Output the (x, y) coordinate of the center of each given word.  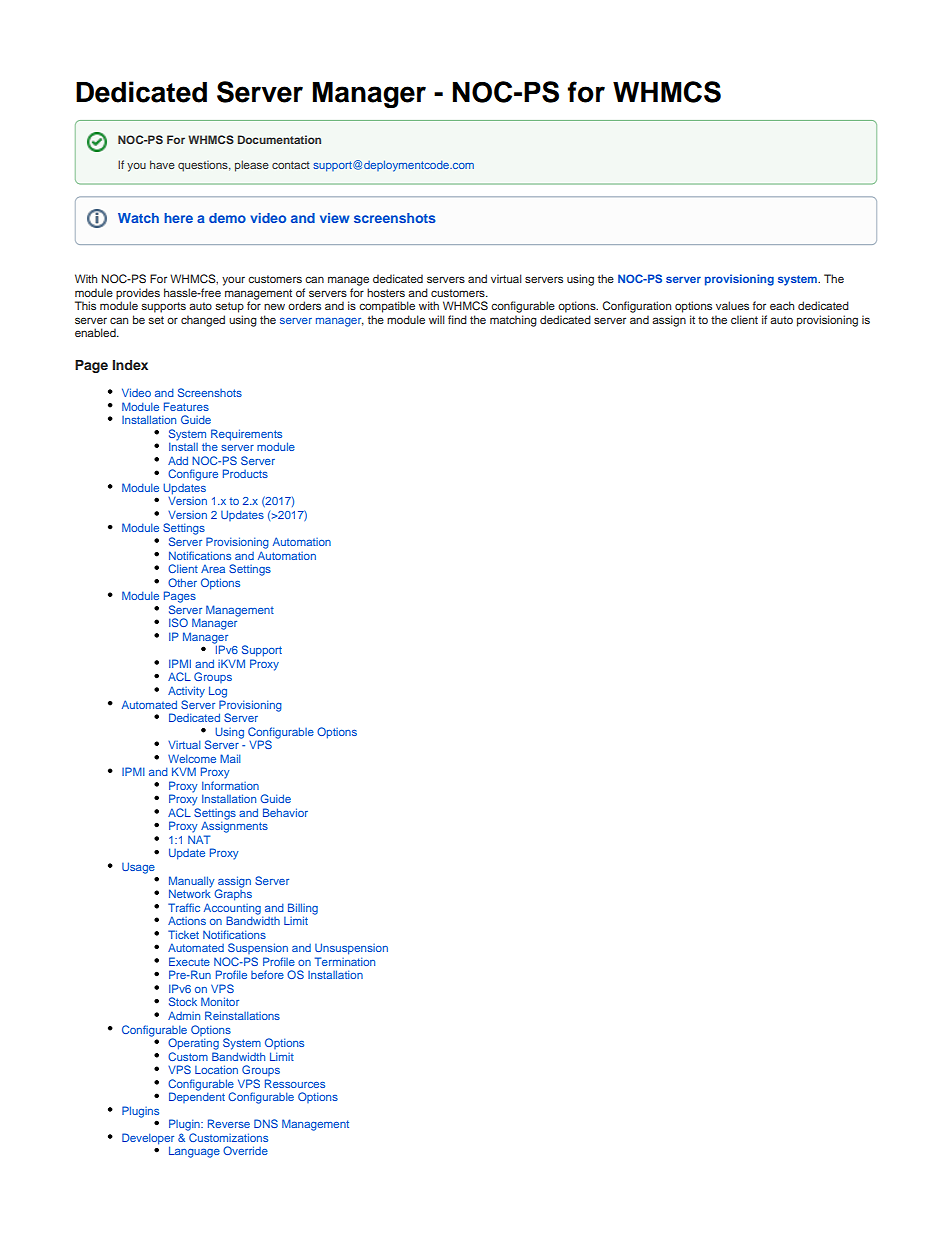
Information (230, 785)
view (335, 218)
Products (245, 473)
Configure (193, 475)
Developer (148, 1140)
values (732, 305)
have (162, 164)
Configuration (636, 307)
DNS (266, 1123)
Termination (345, 961)
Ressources (295, 1083)
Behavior (285, 812)
